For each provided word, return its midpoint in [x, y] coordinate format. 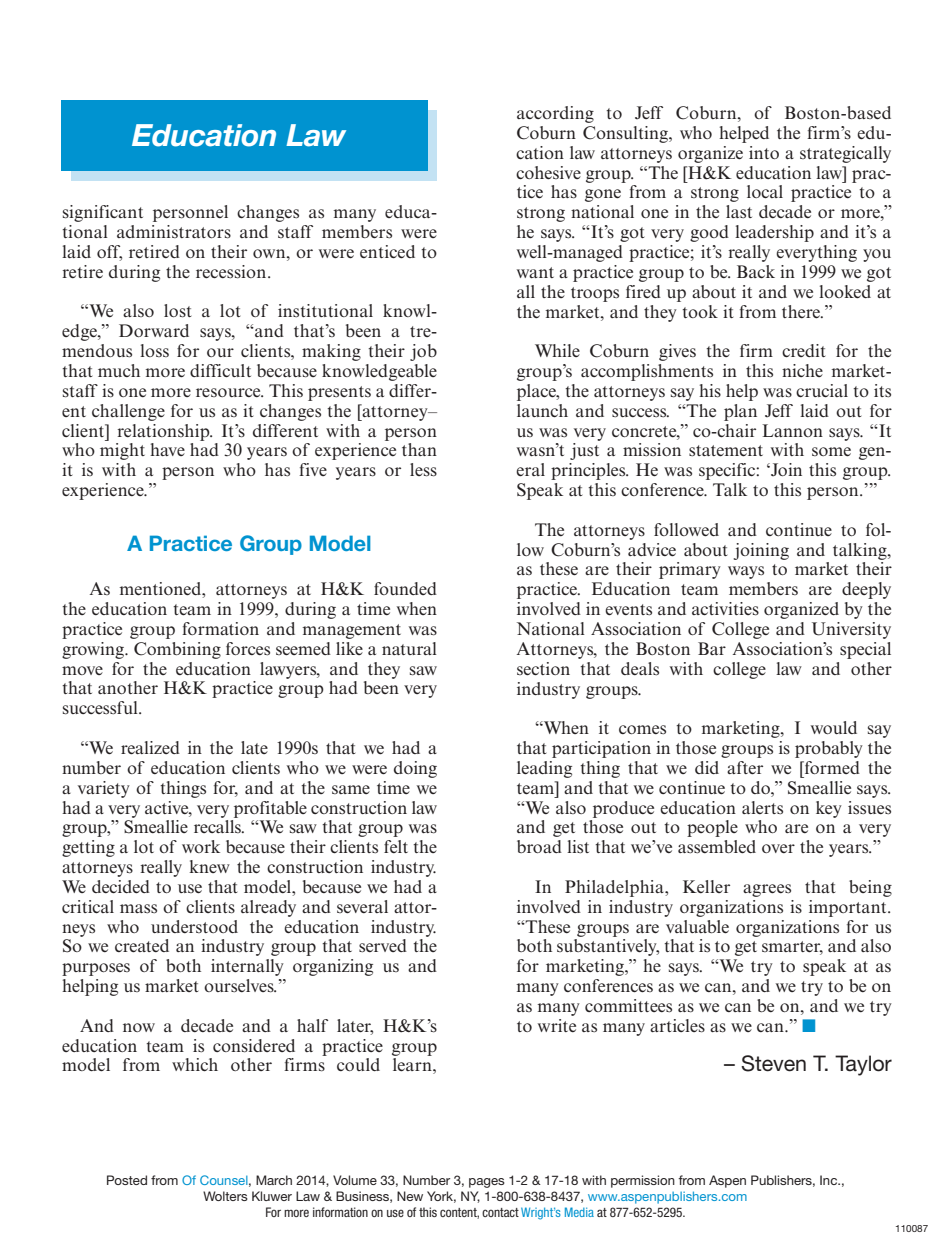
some [831, 451]
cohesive [548, 172]
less [423, 470]
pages [487, 1183]
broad [539, 846]
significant [103, 213]
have [167, 449]
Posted [127, 1180]
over [778, 848]
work [201, 846]
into [764, 152]
